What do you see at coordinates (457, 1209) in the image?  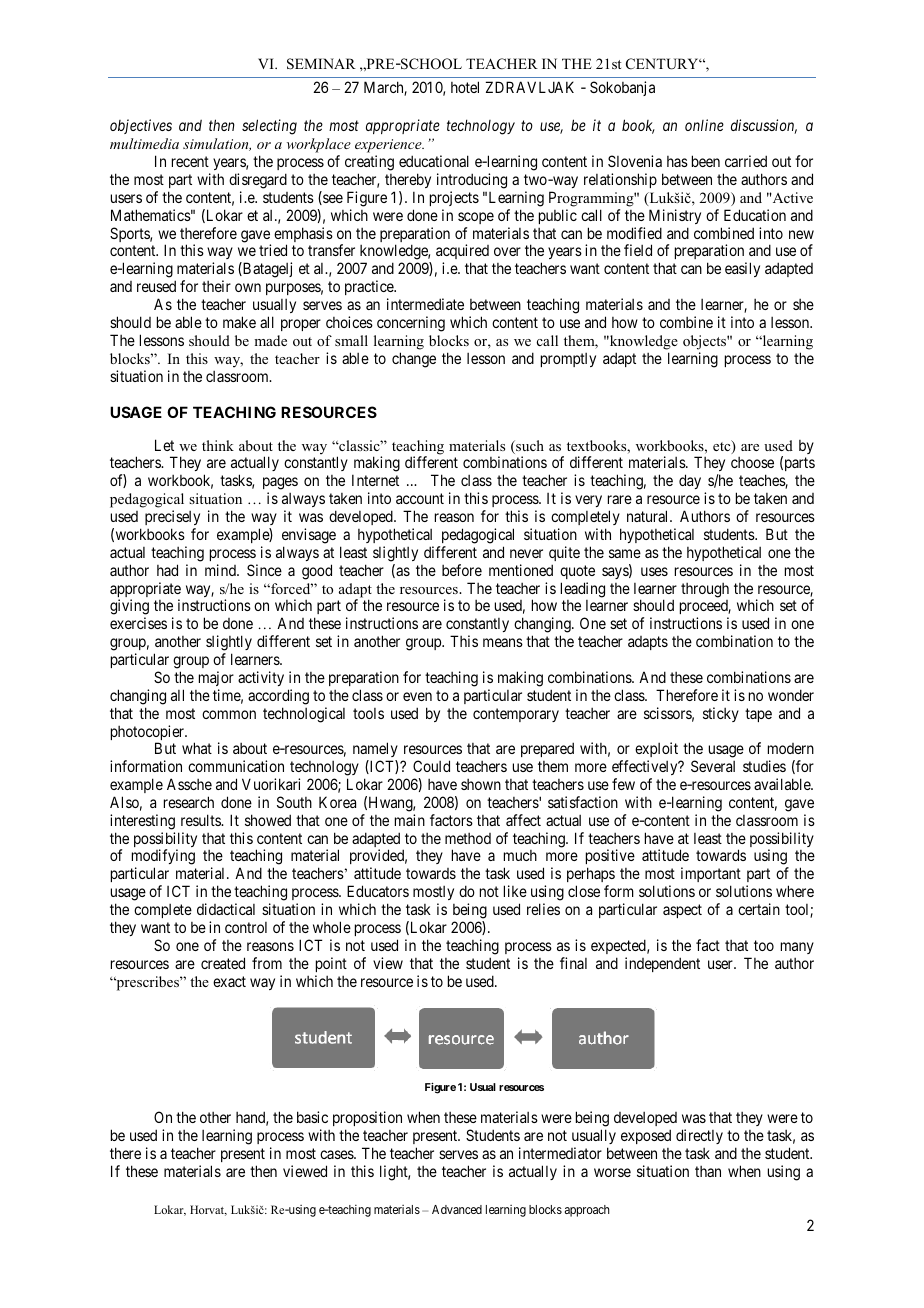 I see `Advanced` at bounding box center [457, 1209].
